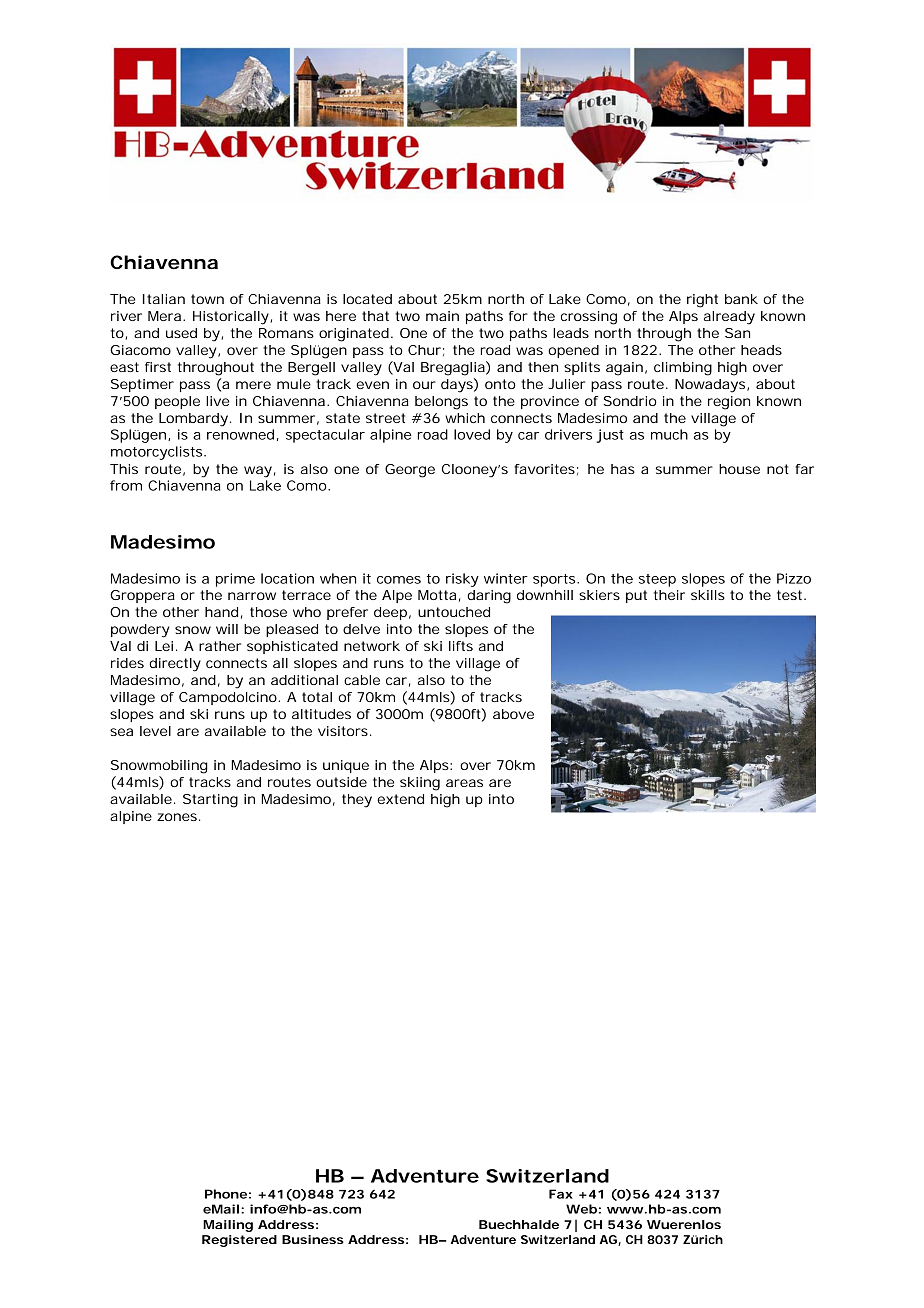 The width and height of the screenshot is (924, 1308). Describe the element at coordinates (178, 817) in the screenshot. I see `zones` at that location.
